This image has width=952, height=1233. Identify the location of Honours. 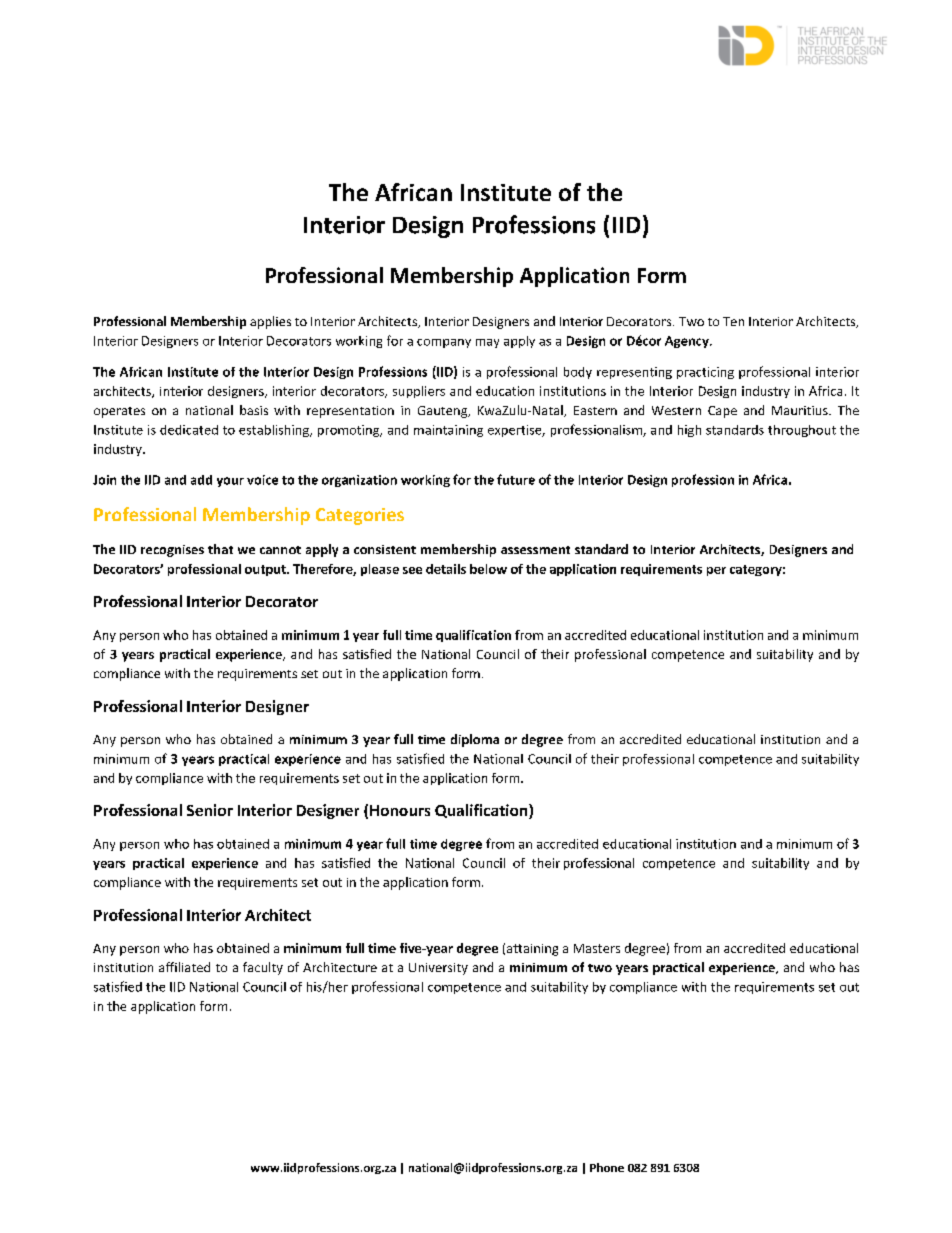
(400, 810).
